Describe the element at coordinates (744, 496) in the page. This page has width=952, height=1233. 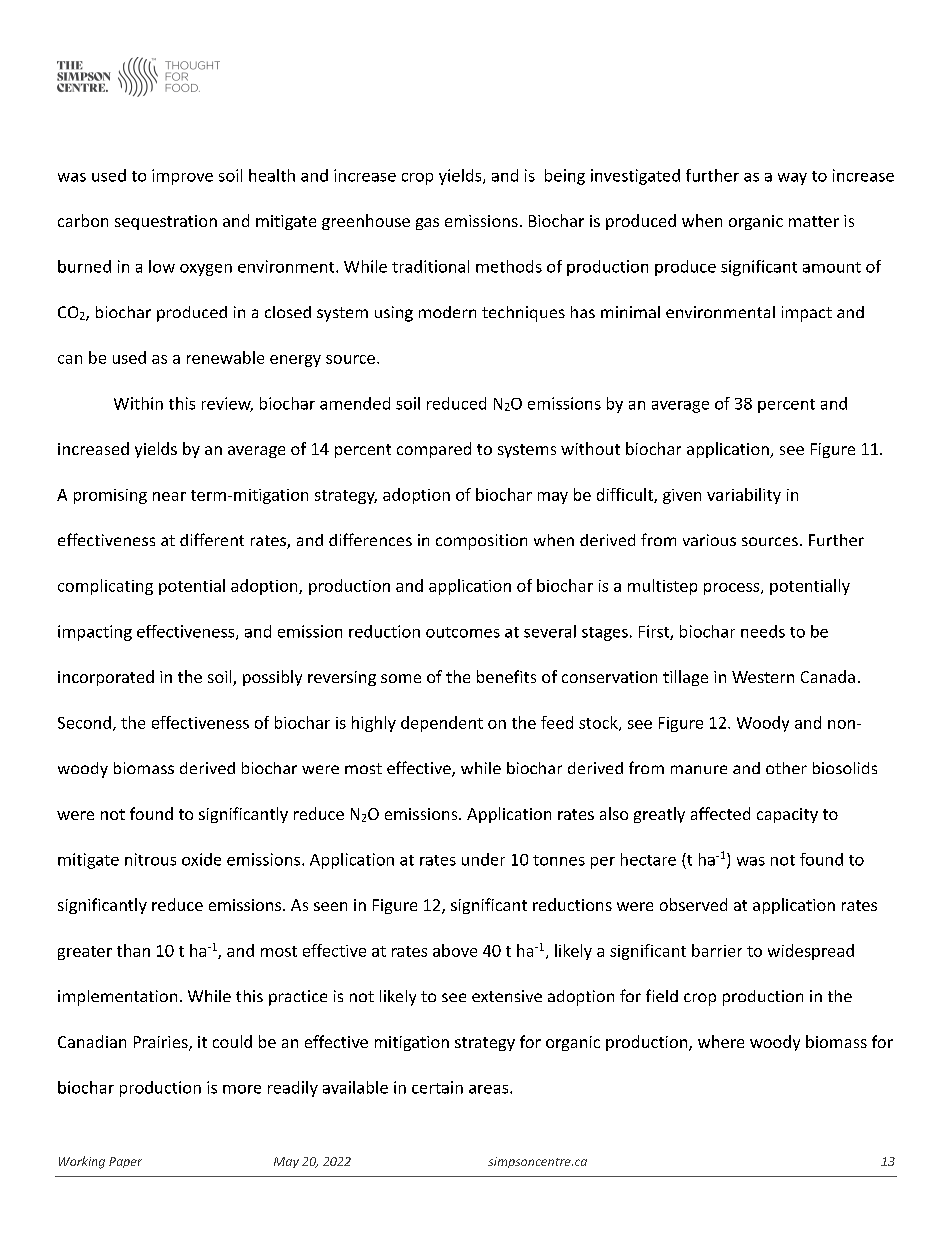
I see `variability` at that location.
